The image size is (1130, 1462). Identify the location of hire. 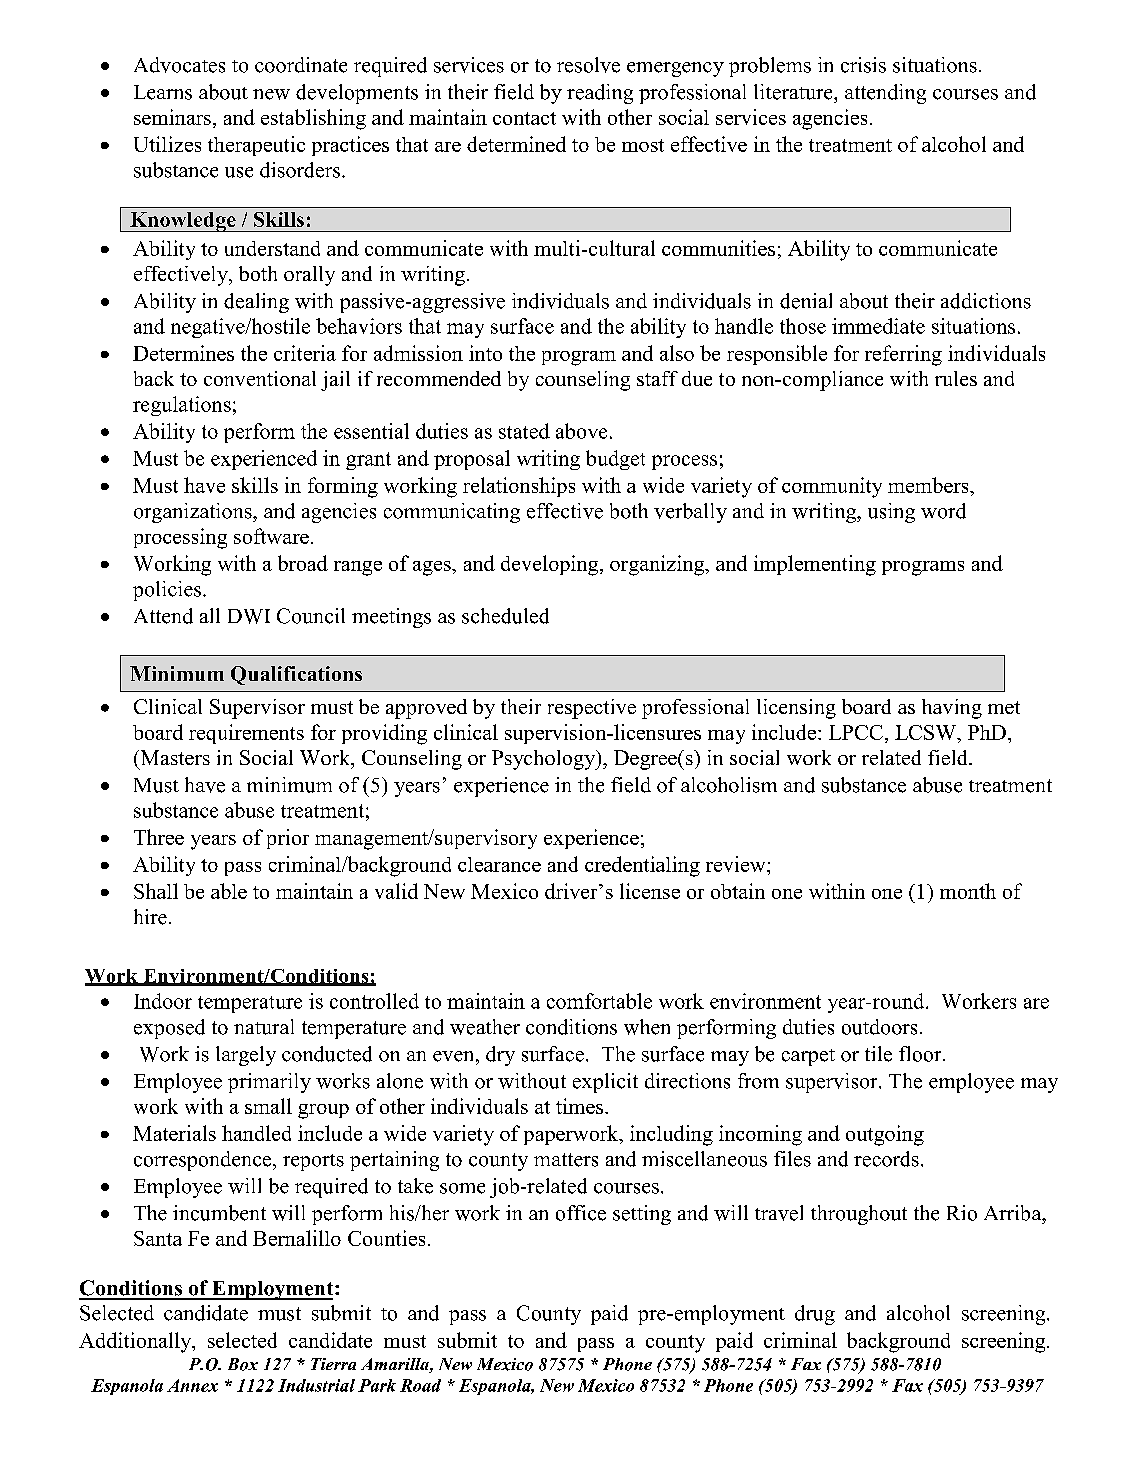
(150, 917).
